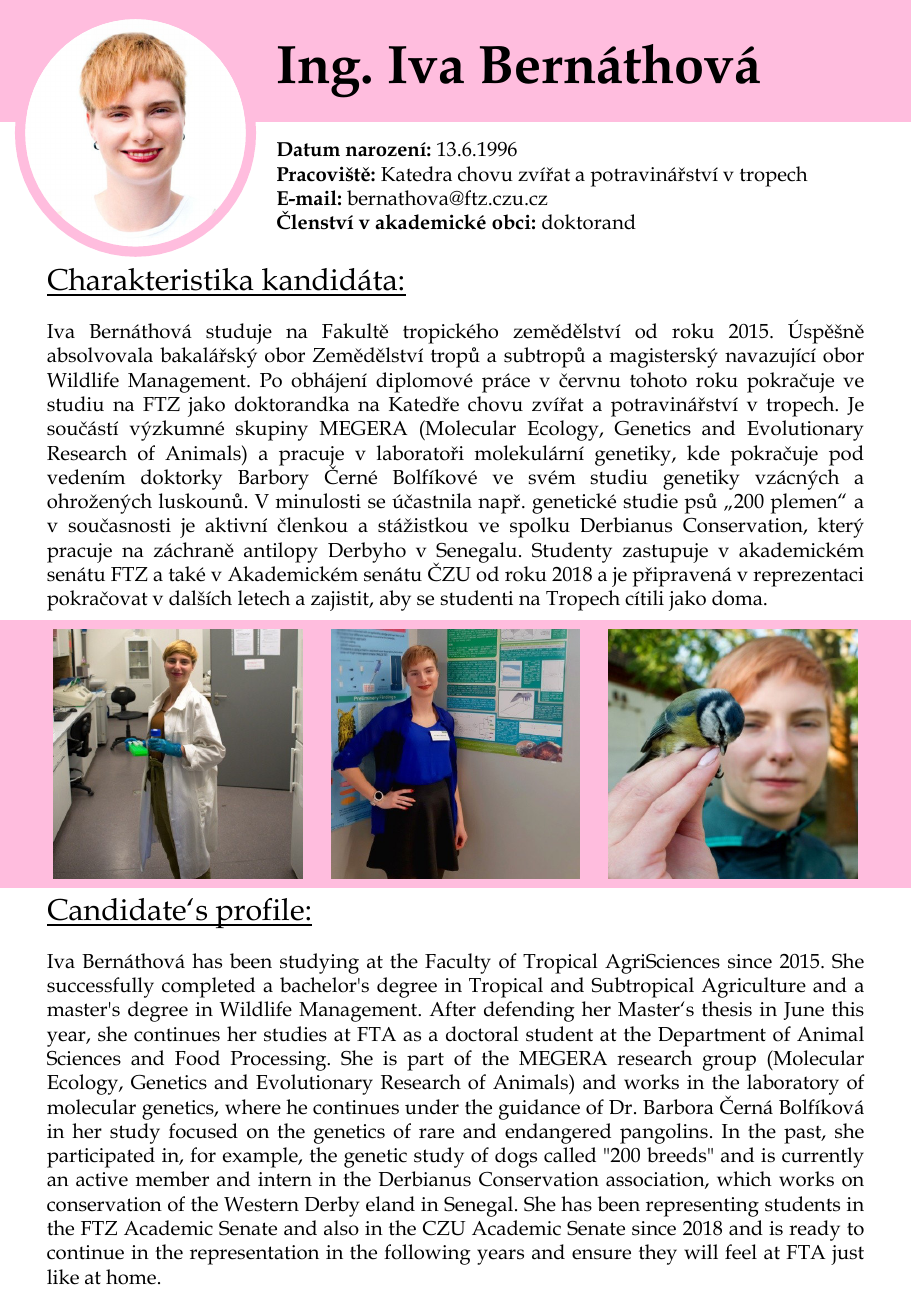 Image resolution: width=911 pixels, height=1316 pixels. I want to click on aby, so click(395, 600).
